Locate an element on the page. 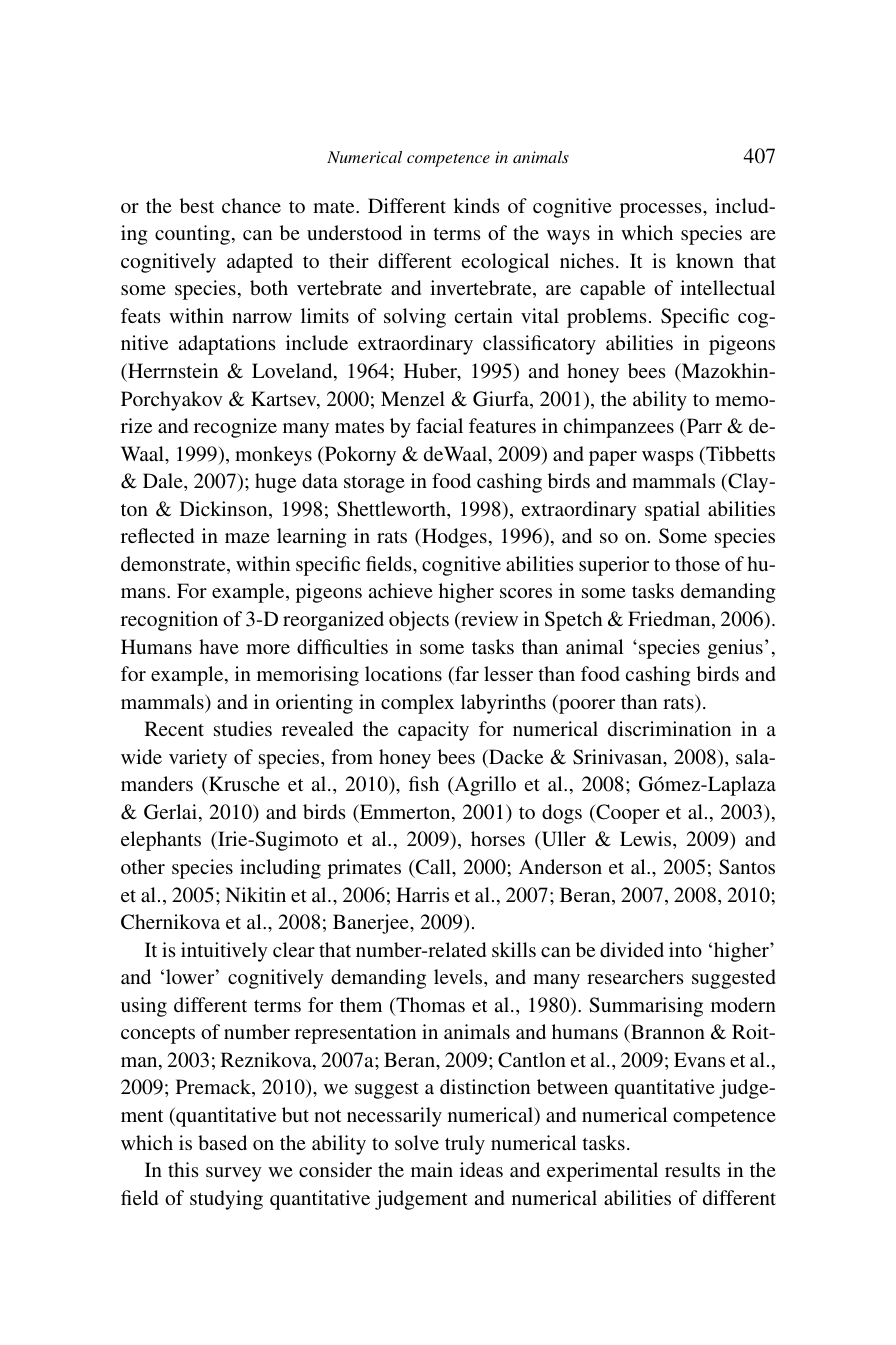  results is located at coordinates (692, 1169).
